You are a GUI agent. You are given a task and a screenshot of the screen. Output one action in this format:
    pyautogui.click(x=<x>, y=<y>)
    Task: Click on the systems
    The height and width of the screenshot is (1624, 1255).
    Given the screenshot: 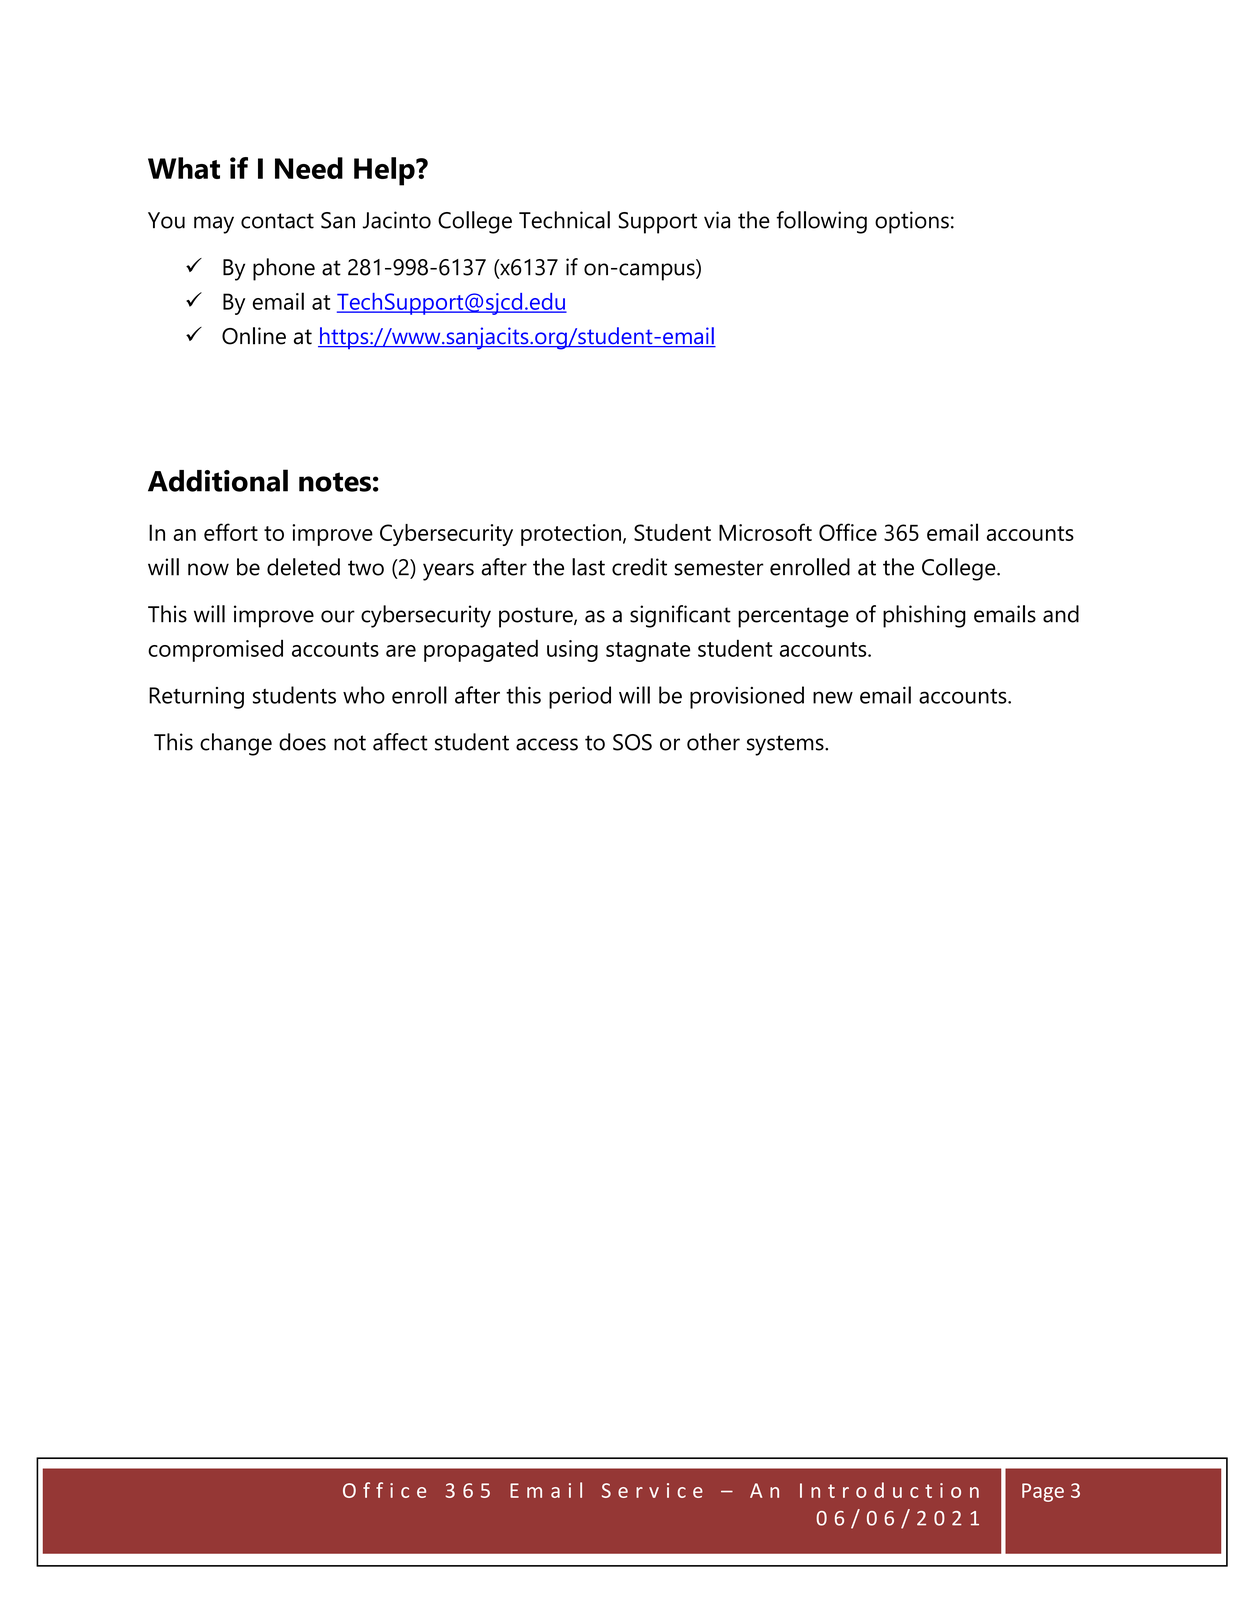 What is the action you would take?
    pyautogui.click(x=786, y=745)
